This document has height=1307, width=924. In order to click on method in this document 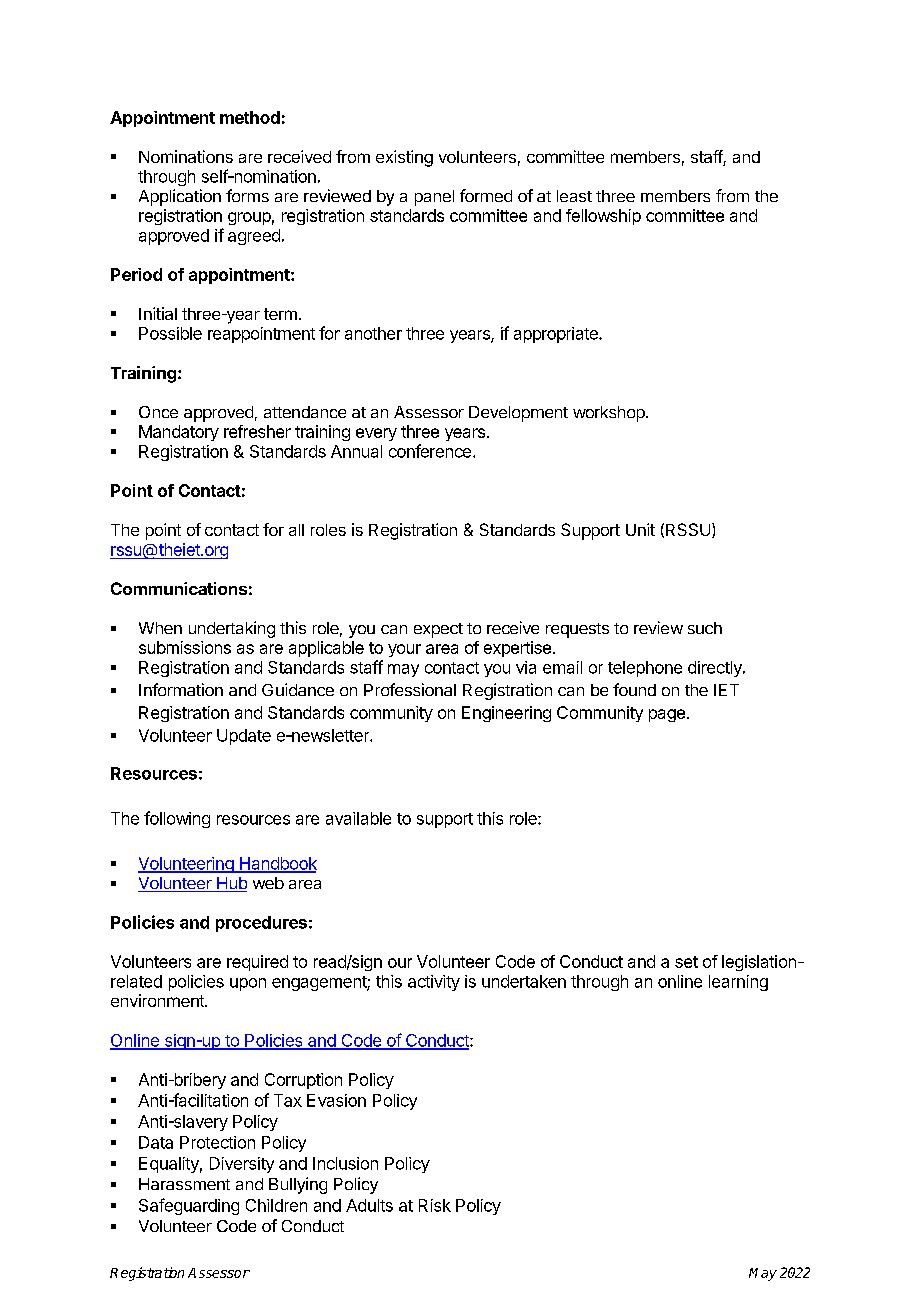, I will do `click(250, 117)`.
